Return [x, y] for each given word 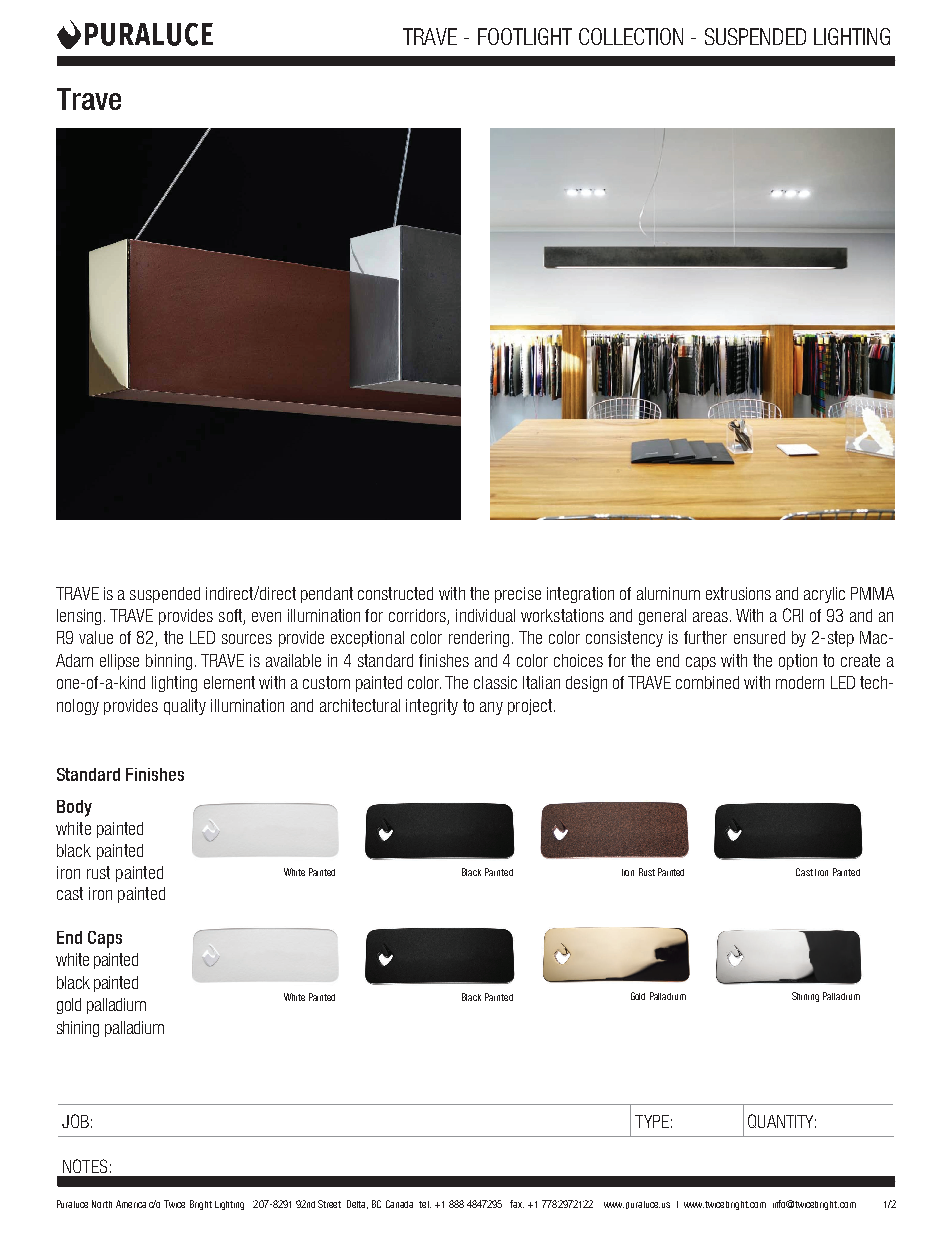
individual [485, 615]
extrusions [738, 593]
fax [517, 1204]
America [131, 1204]
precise [518, 595]
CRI [793, 615]
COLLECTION [631, 36]
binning [169, 662]
